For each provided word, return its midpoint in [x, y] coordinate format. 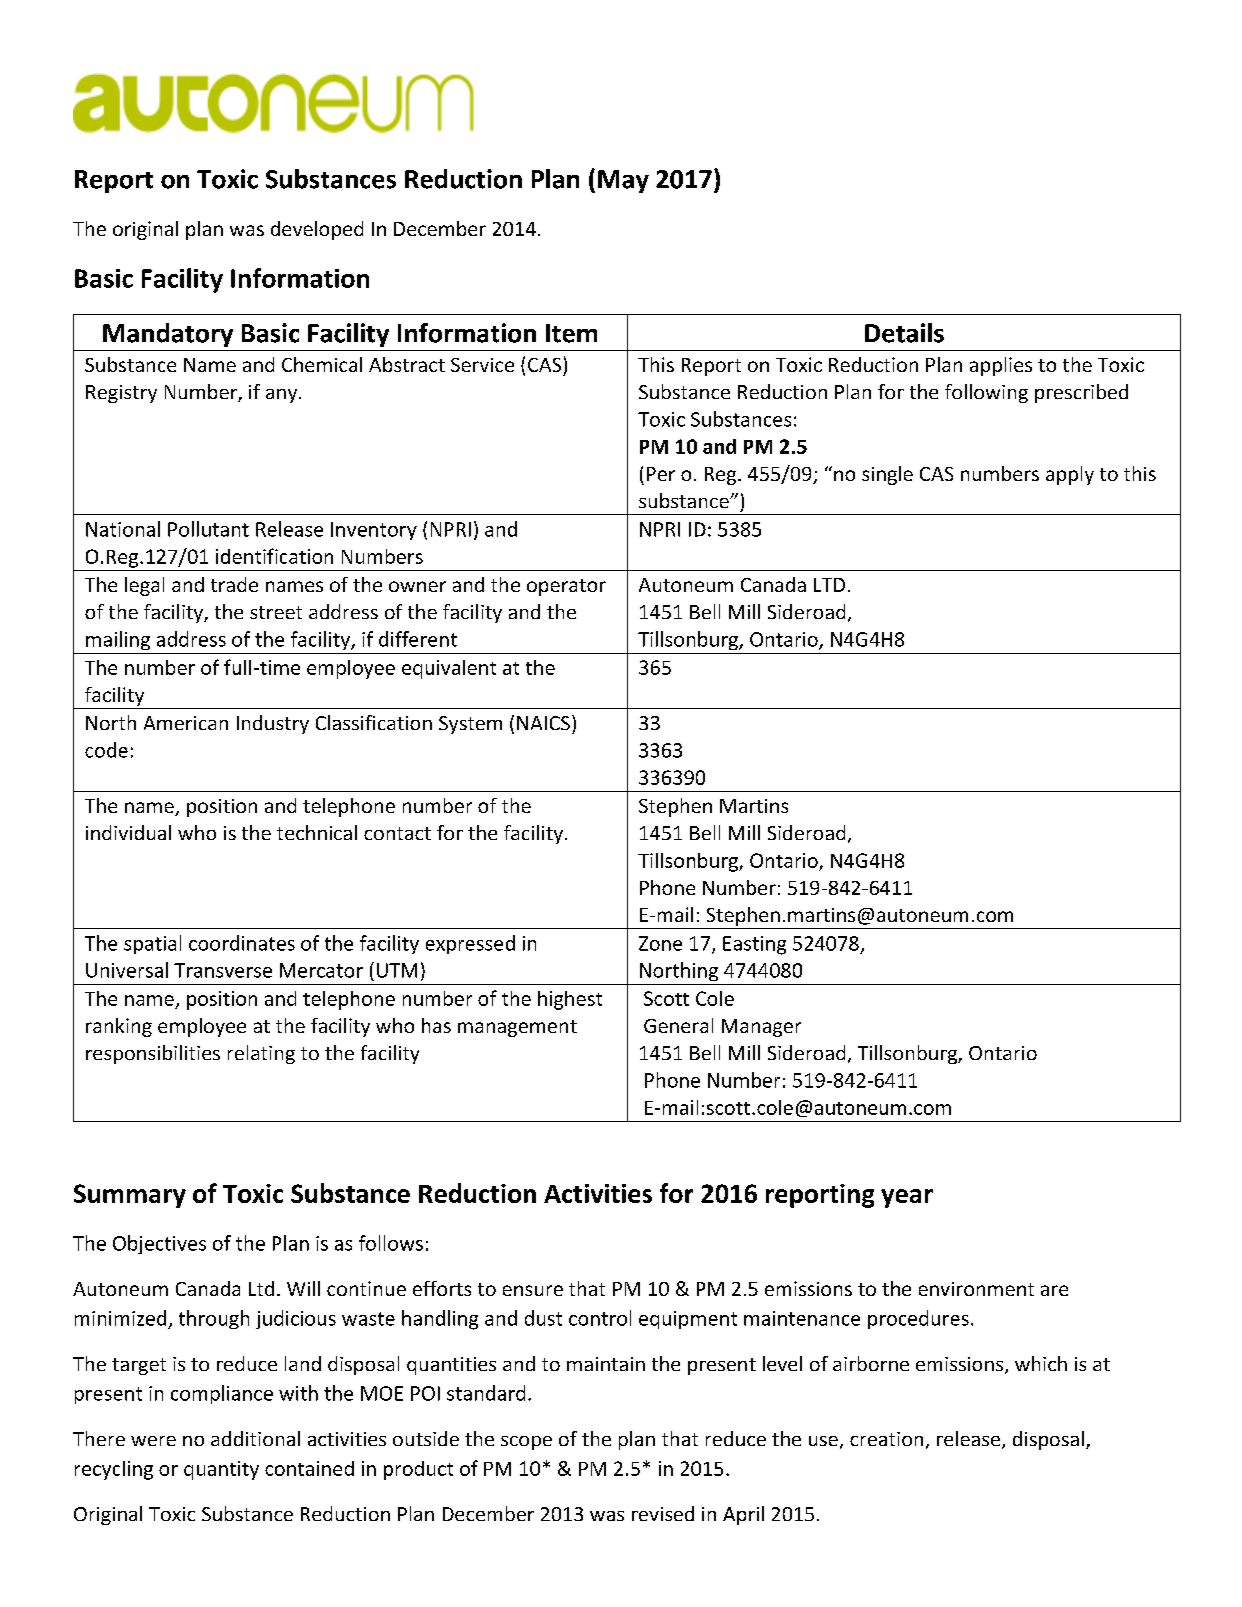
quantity [221, 1470]
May [623, 181]
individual [128, 832]
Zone [660, 943]
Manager [761, 1028]
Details [904, 333]
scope [526, 1443]
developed [317, 230]
